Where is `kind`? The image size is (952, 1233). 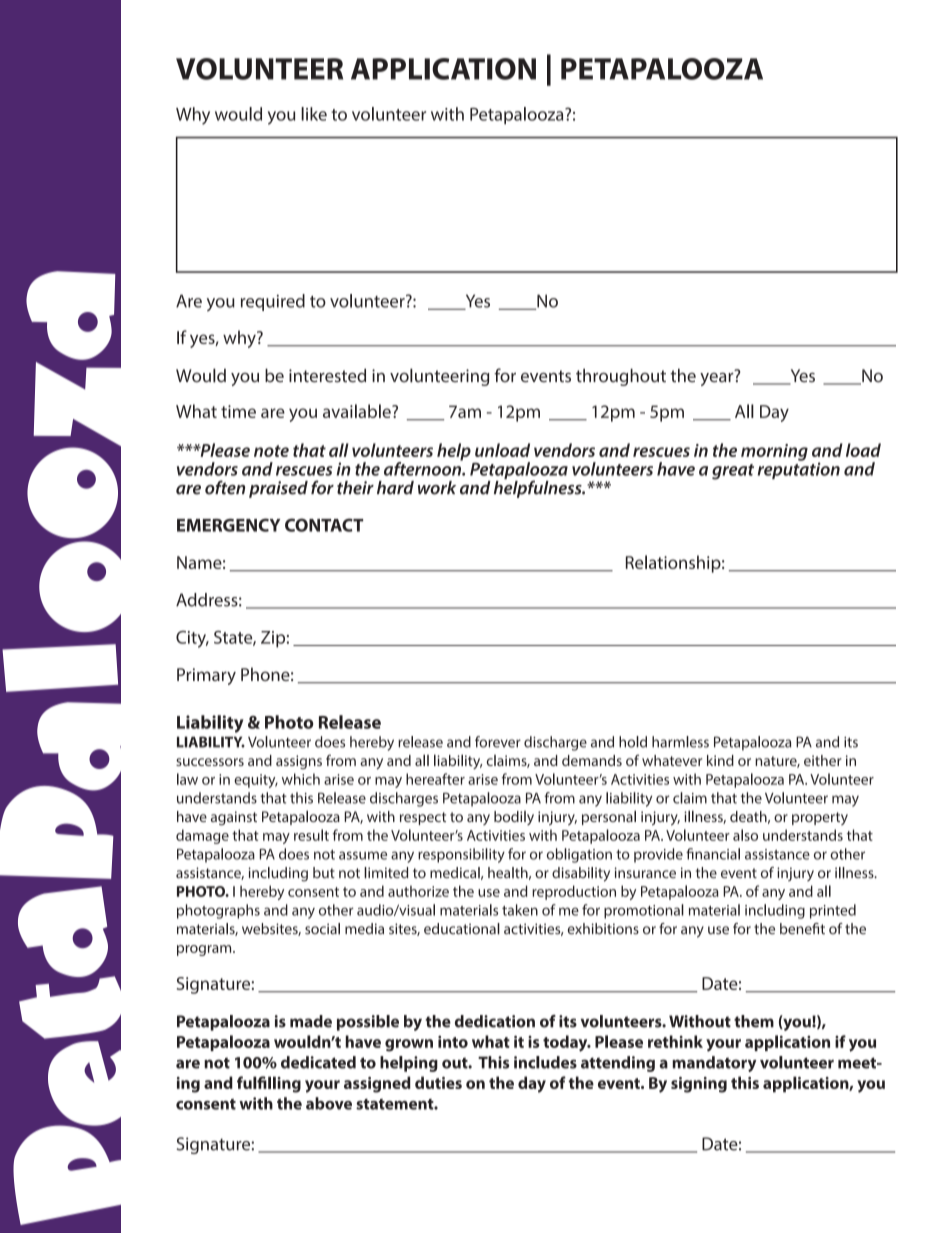
kind is located at coordinates (720, 760).
